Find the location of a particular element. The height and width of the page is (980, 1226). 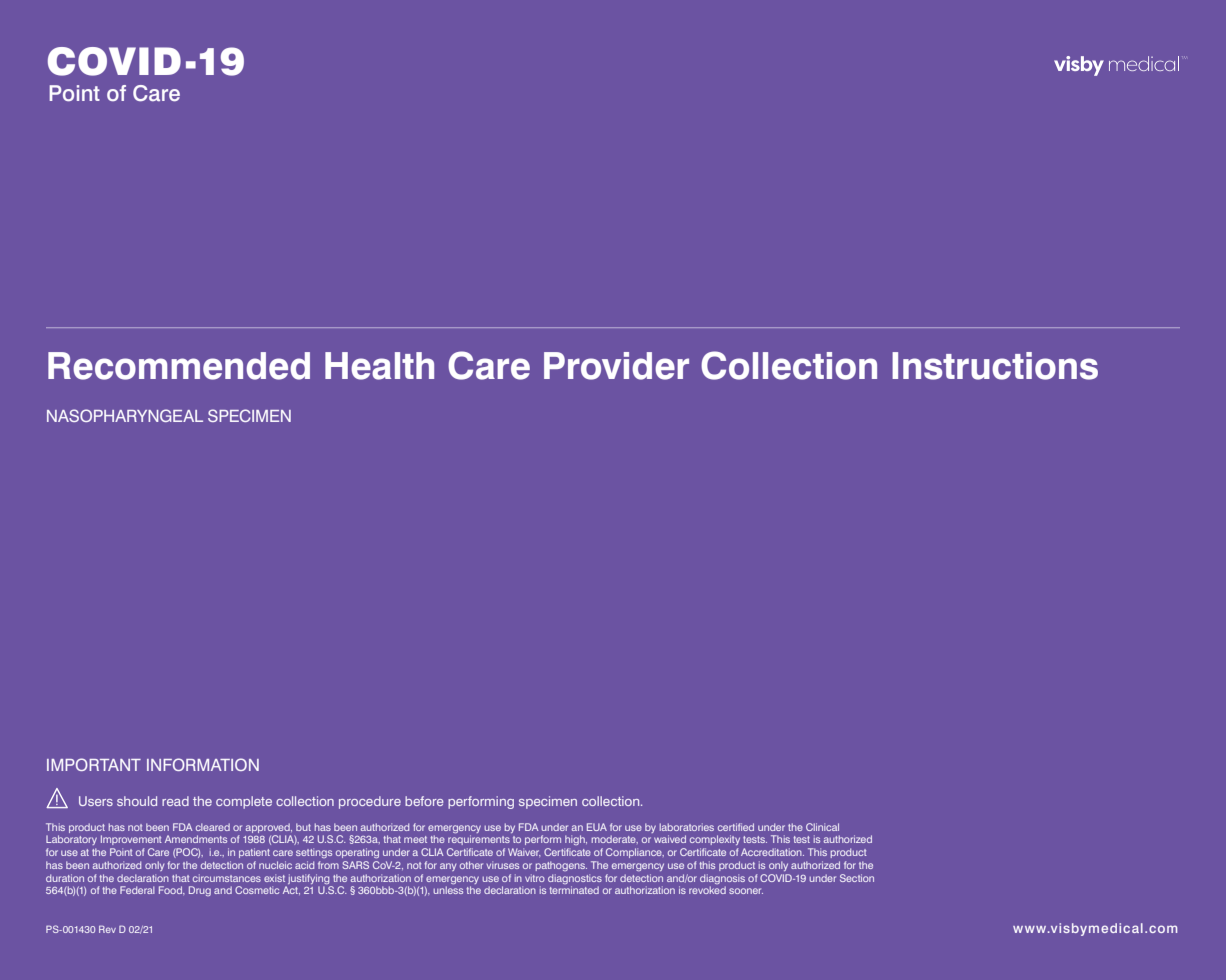

Instructions is located at coordinates (995, 366).
